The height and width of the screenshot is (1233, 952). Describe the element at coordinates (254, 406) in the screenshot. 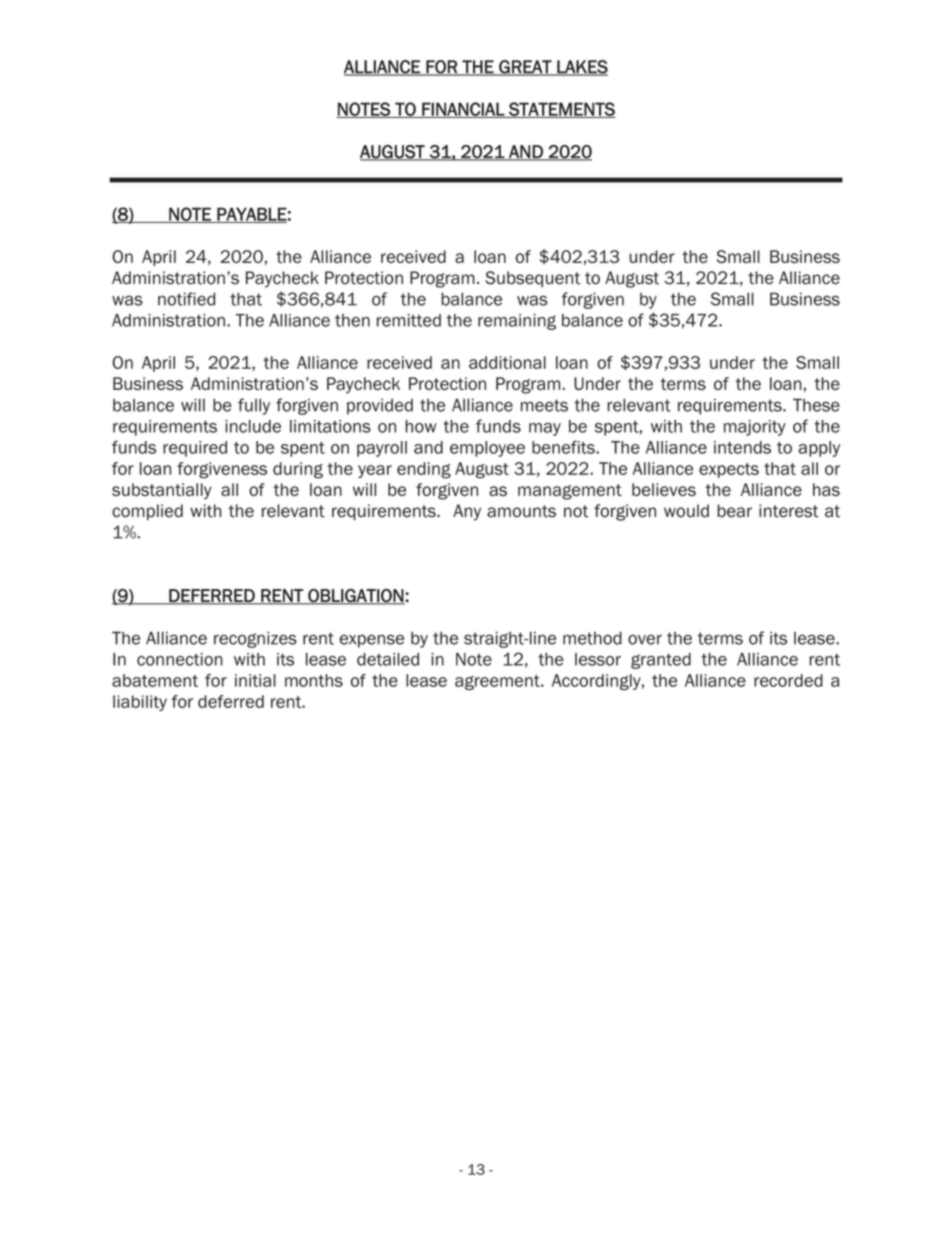

I see `fully` at that location.
